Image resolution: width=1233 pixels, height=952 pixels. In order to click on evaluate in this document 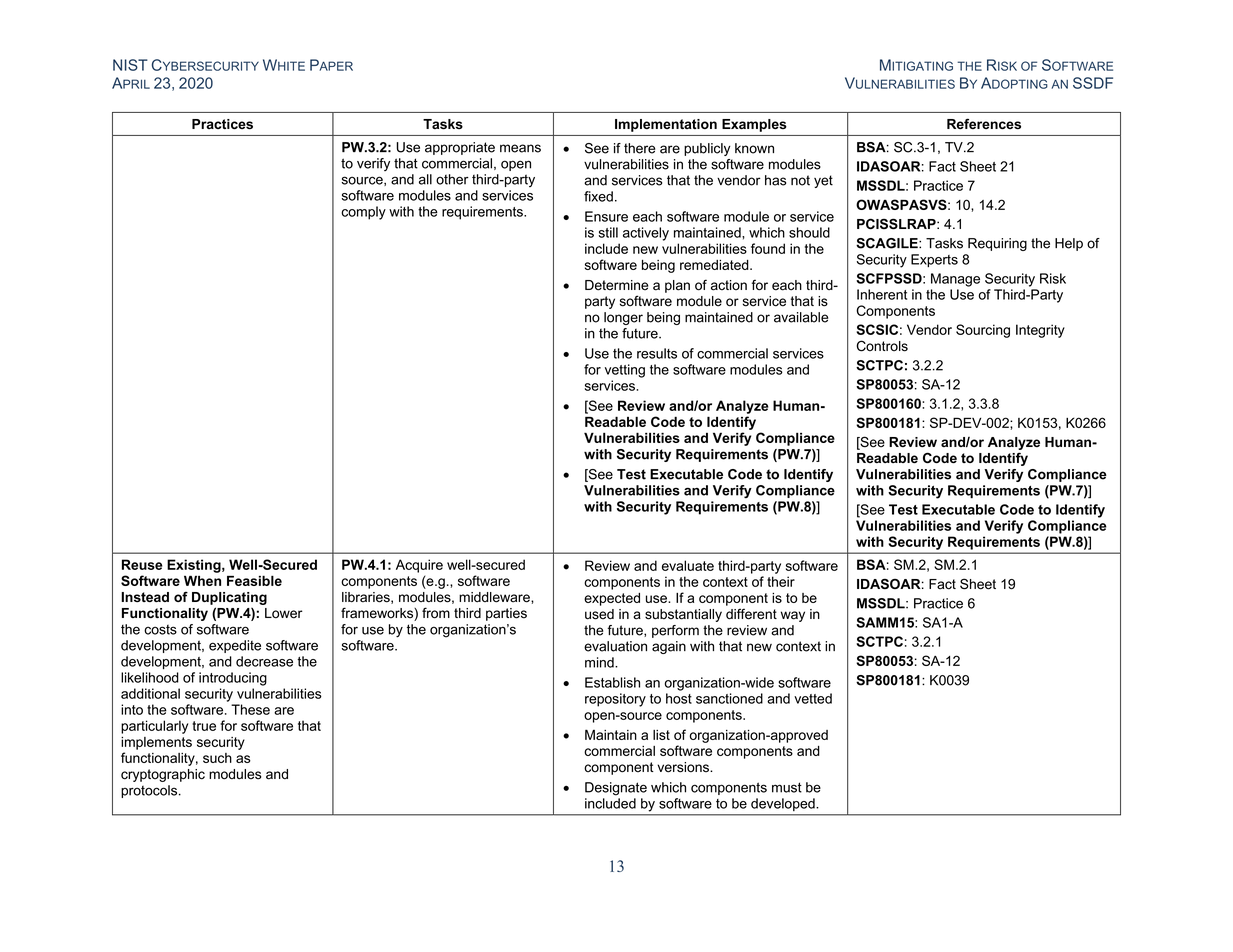, I will do `click(688, 565)`.
